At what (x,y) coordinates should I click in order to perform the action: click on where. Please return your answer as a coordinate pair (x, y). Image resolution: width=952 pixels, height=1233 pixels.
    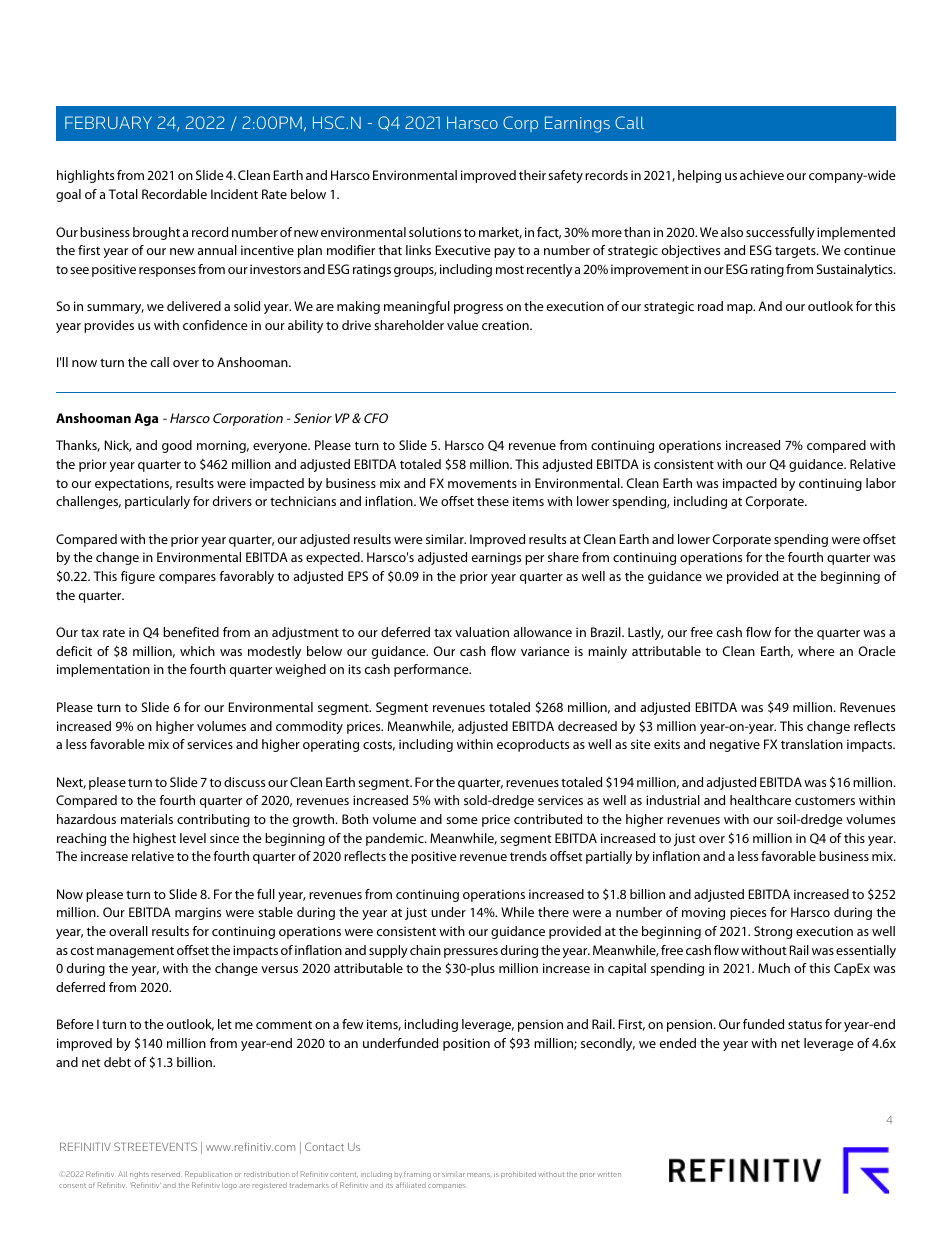
    Looking at the image, I should click on (816, 651).
